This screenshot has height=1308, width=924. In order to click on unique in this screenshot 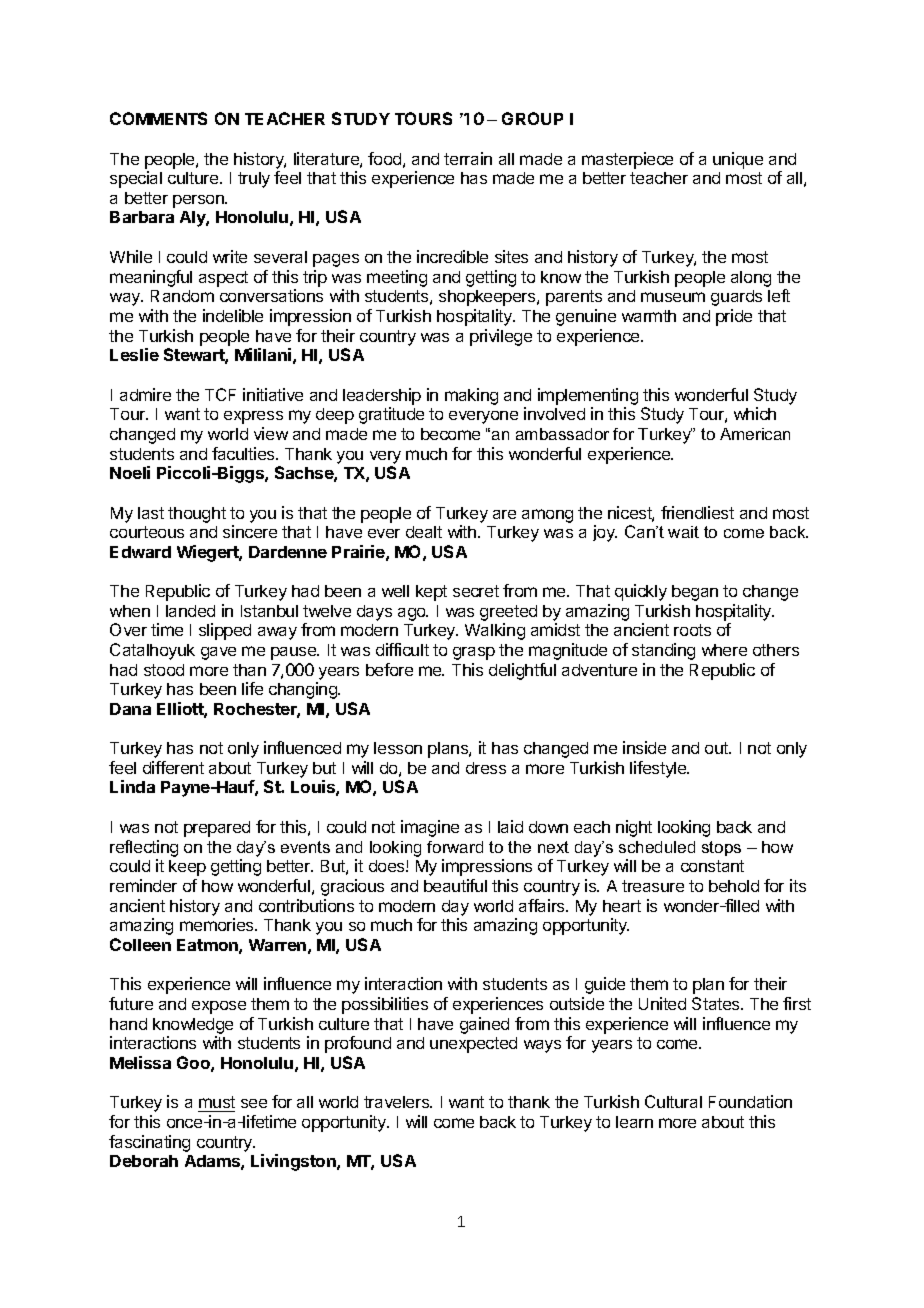, I will do `click(738, 160)`.
